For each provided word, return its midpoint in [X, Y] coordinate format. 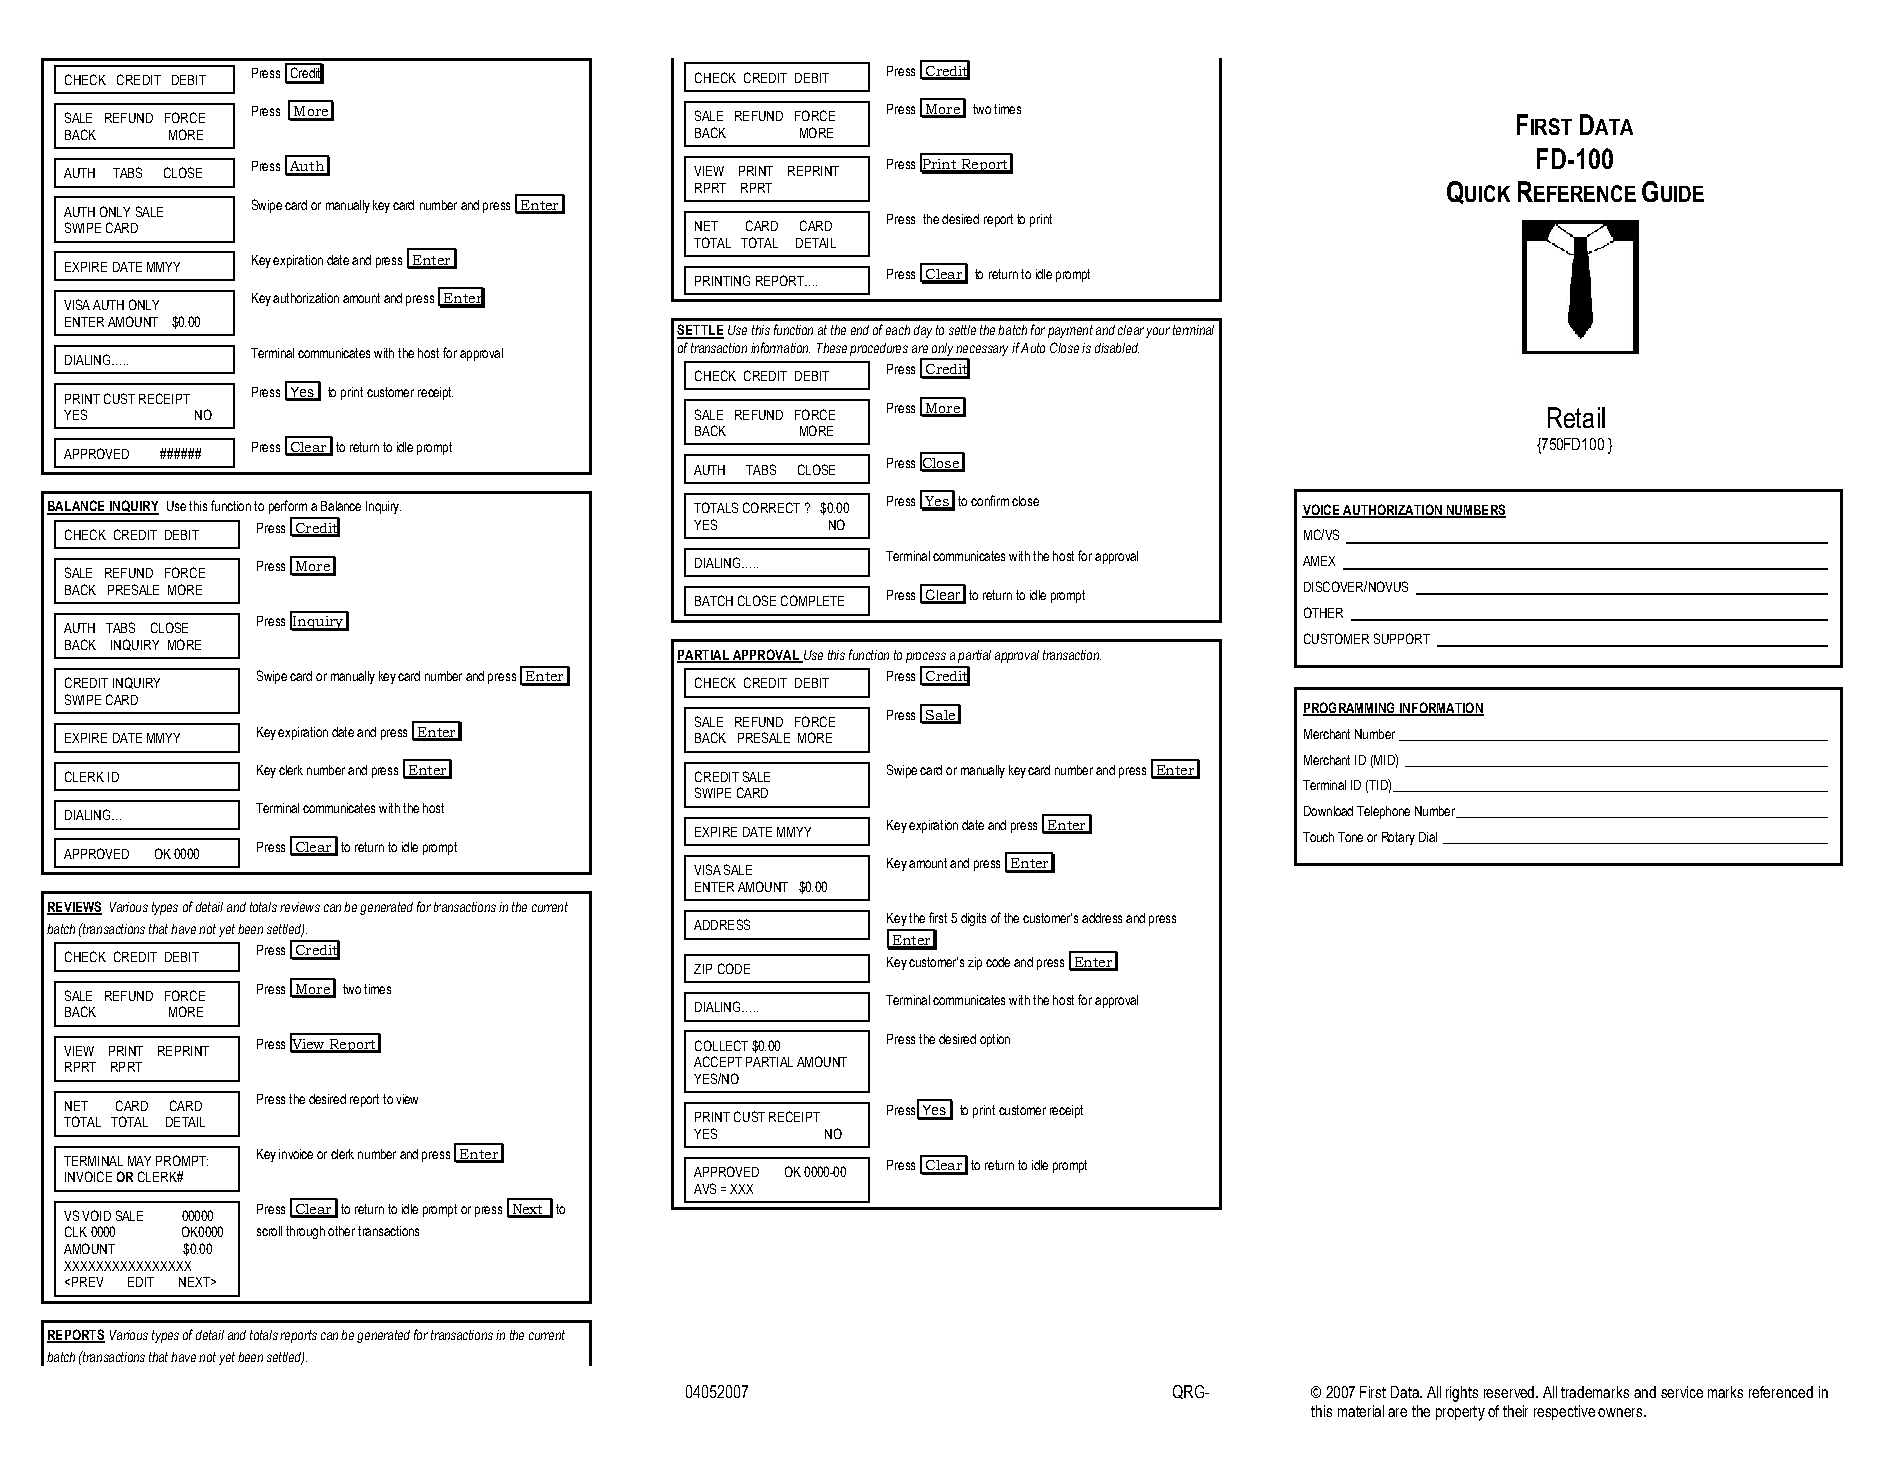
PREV [86, 1282]
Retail [1576, 417]
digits [973, 919]
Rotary [1398, 838]
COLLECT [721, 1045]
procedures [879, 349]
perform [288, 507]
